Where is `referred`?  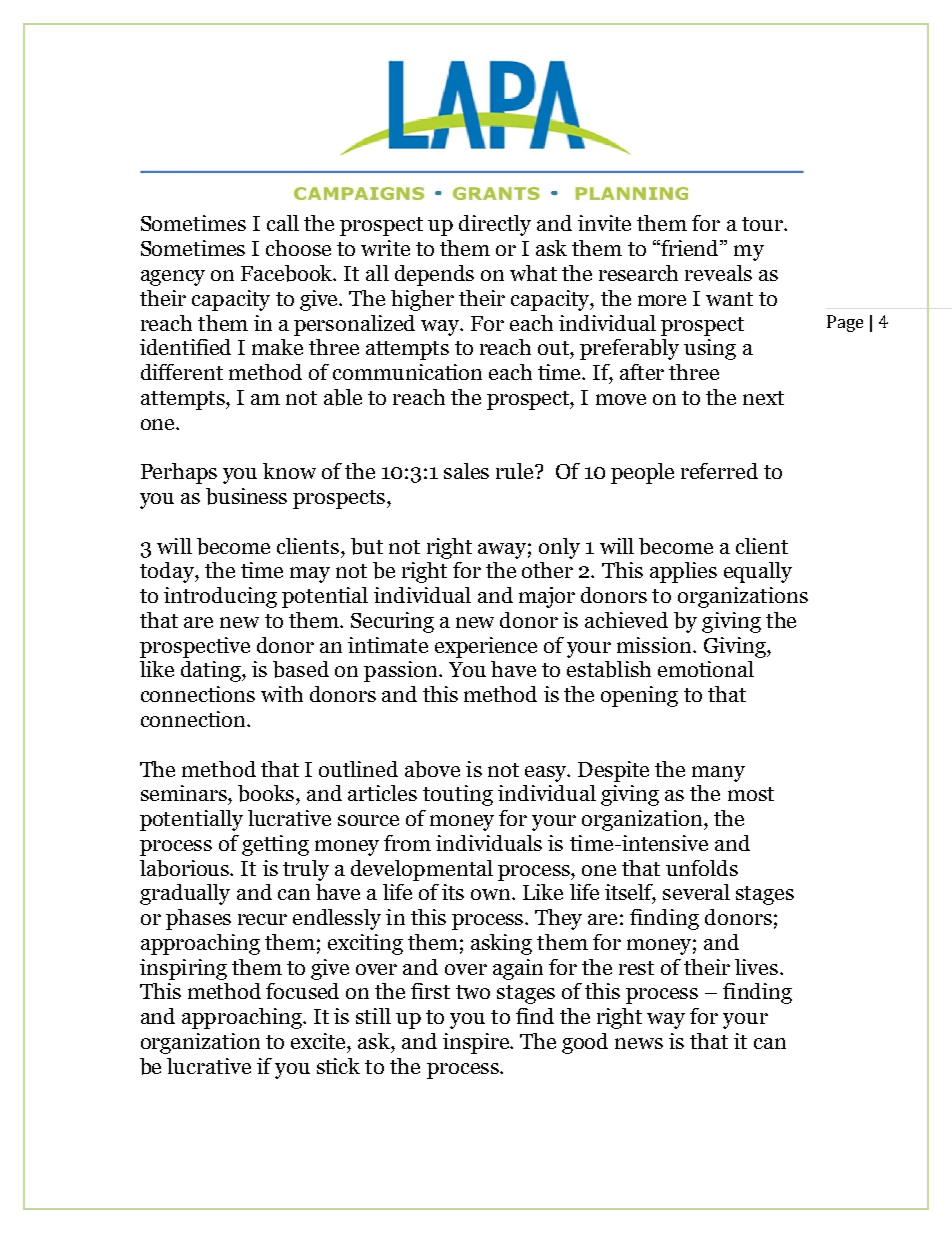
referred is located at coordinates (719, 471).
